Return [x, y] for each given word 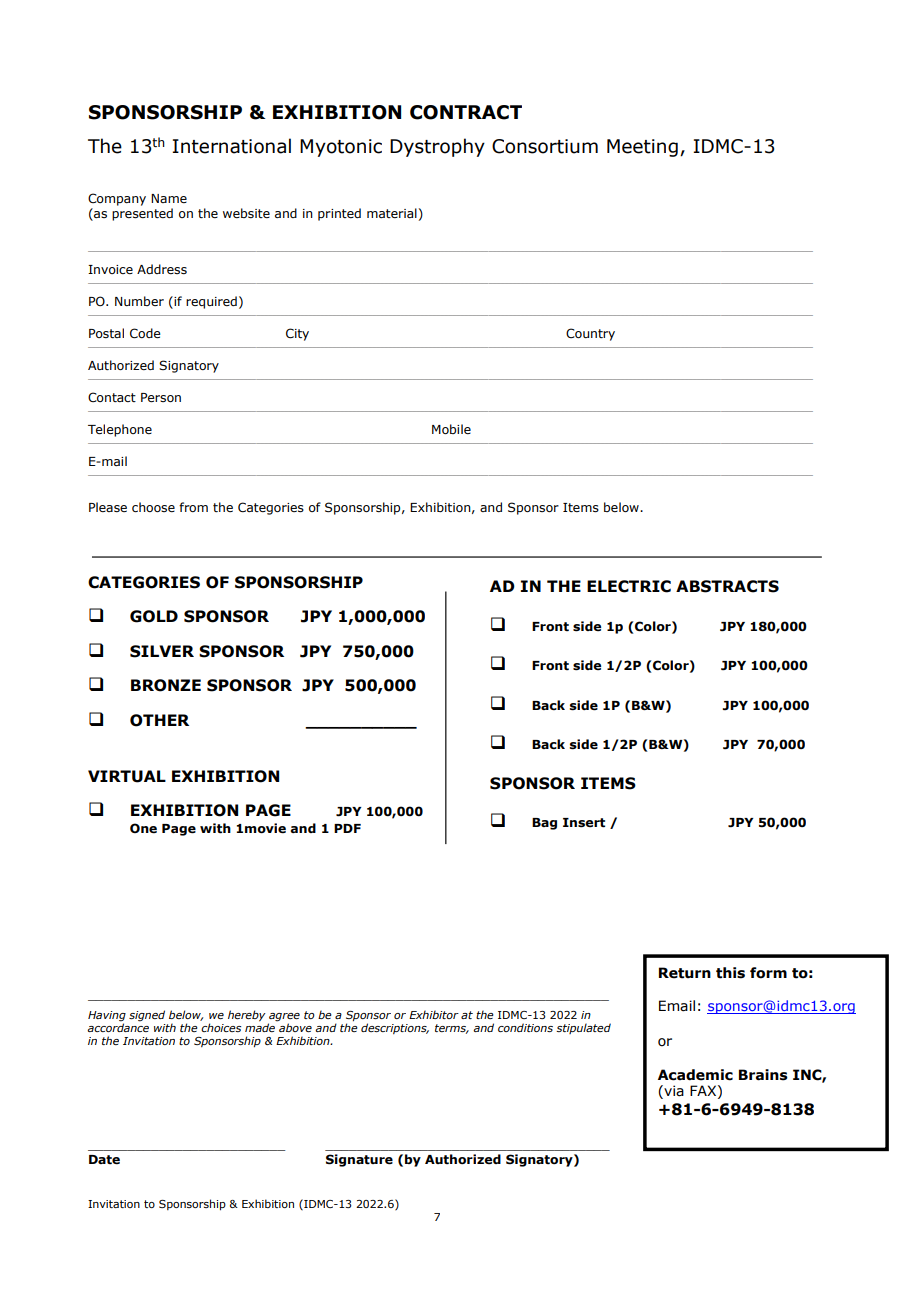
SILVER [162, 651]
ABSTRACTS [727, 586]
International [231, 146]
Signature [359, 1160]
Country [590, 334]
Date [104, 1160]
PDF [347, 828]
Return [685, 973]
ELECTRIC [629, 586]
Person [161, 397]
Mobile [451, 429]
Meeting [642, 148]
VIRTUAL [127, 776]
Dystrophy [437, 147]
